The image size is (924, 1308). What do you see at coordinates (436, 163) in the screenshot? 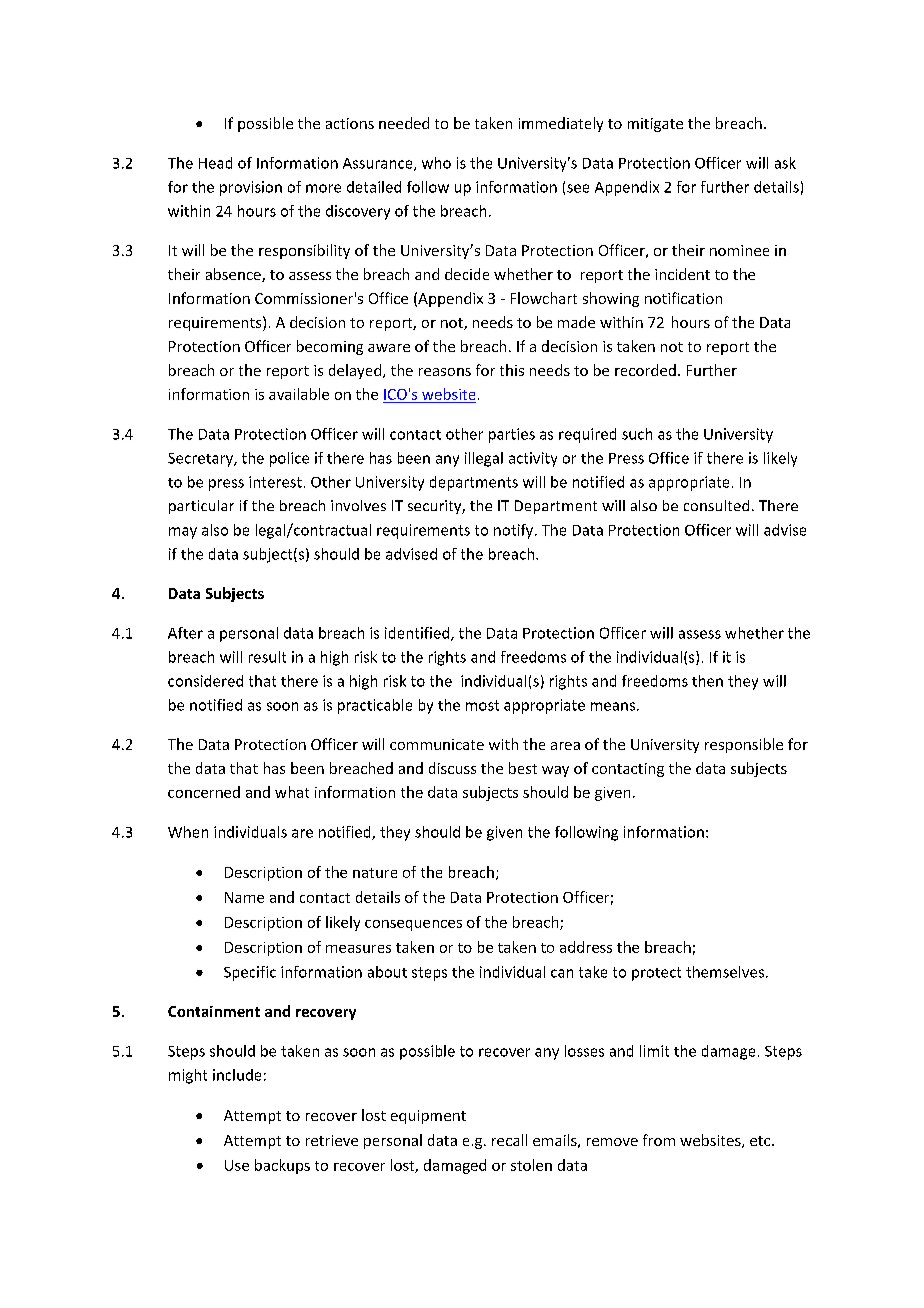
I see `who` at bounding box center [436, 163].
